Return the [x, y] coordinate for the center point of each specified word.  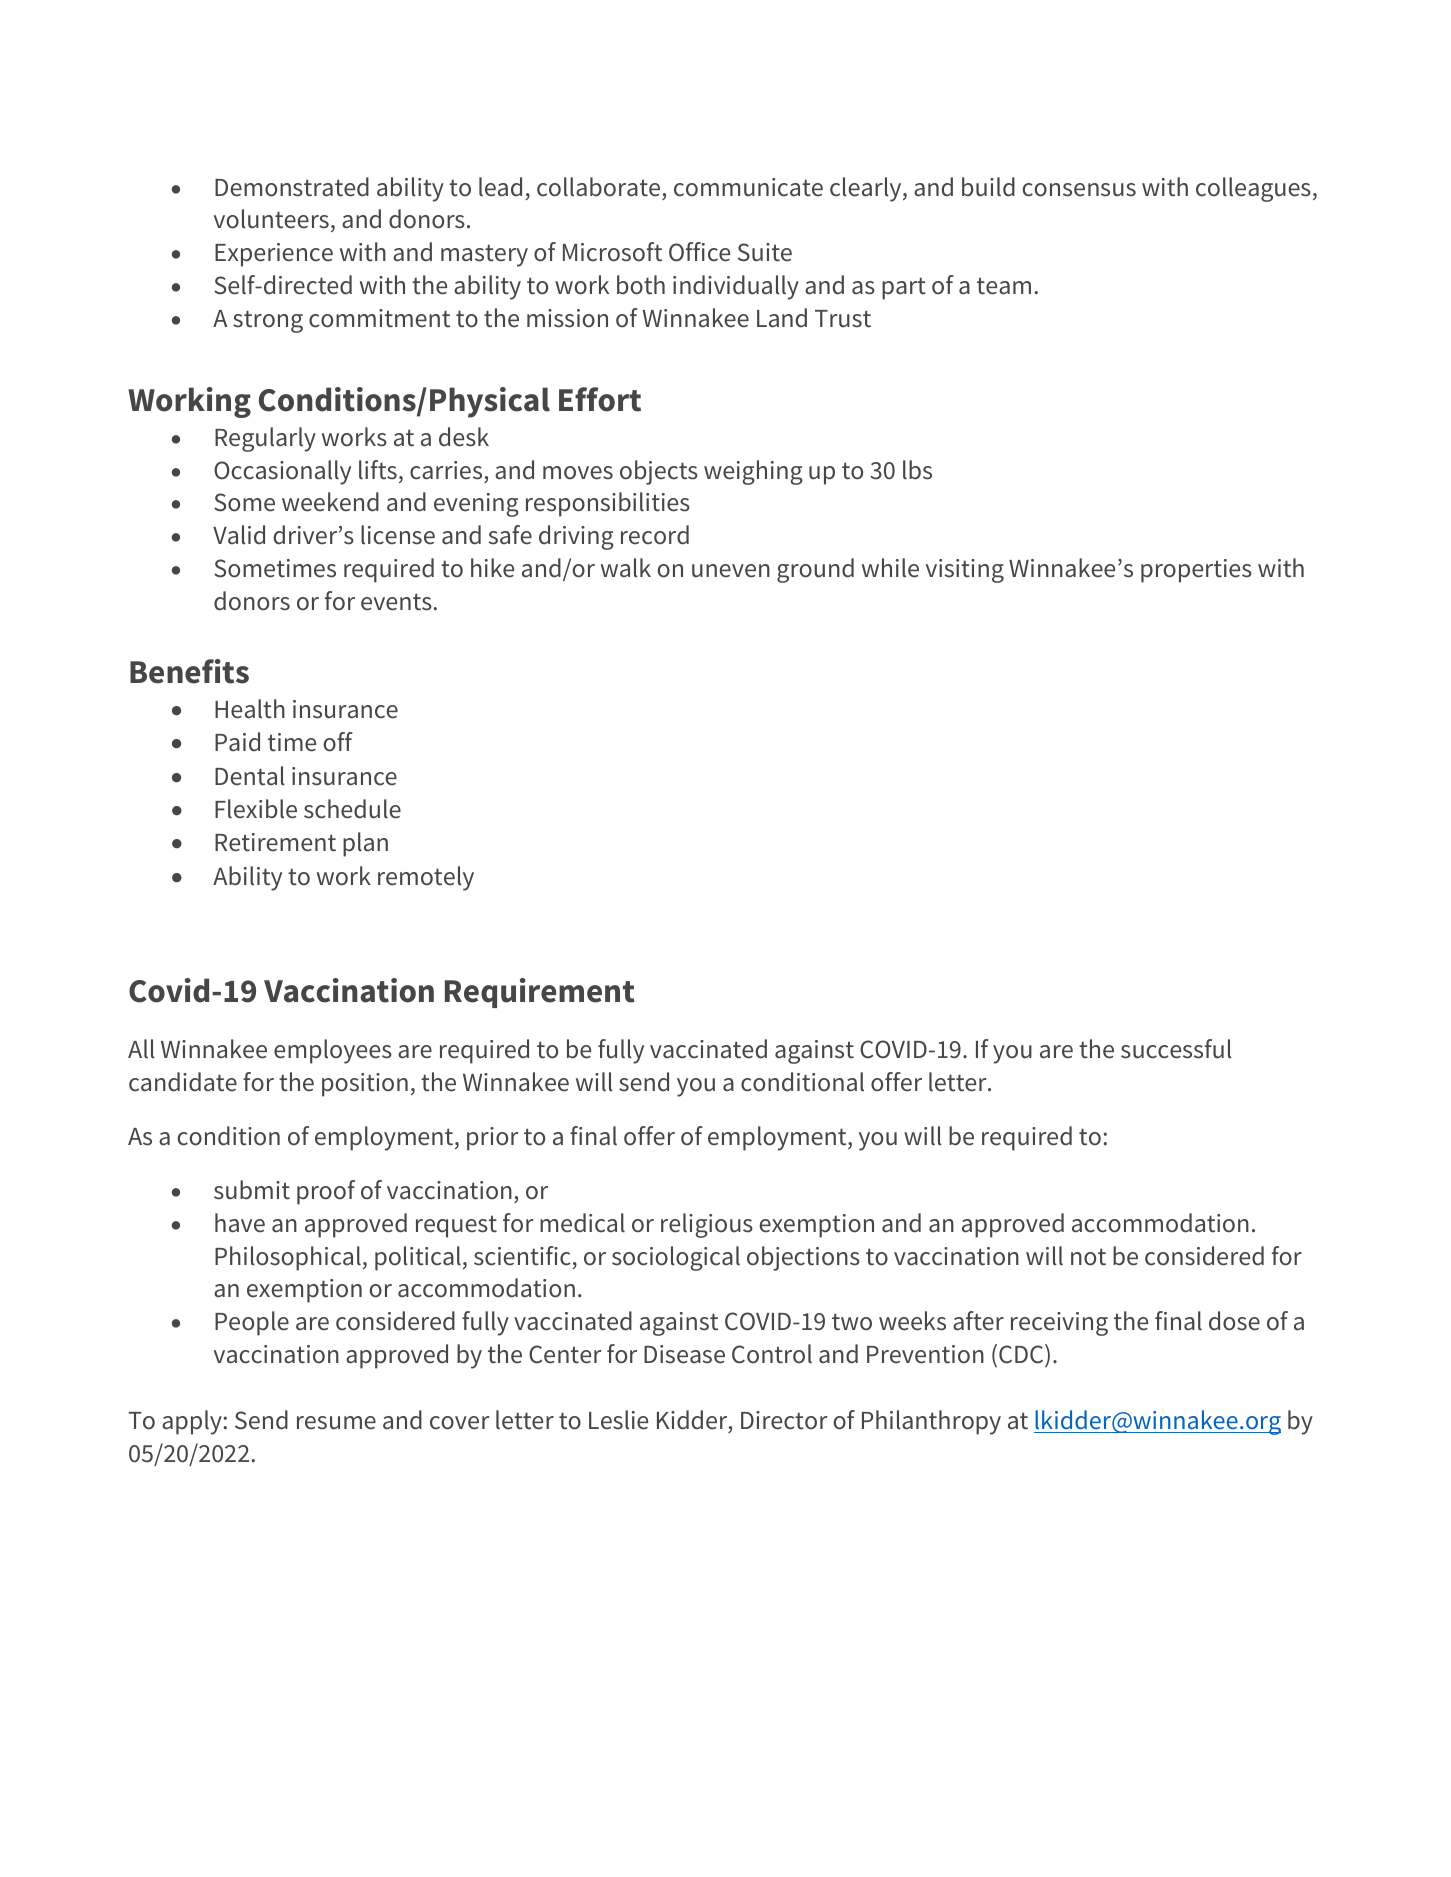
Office [699, 252]
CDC [1022, 1354]
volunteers [271, 219]
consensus [1079, 190]
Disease [684, 1354]
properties [1196, 571]
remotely [426, 878]
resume [336, 1423]
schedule [352, 809]
